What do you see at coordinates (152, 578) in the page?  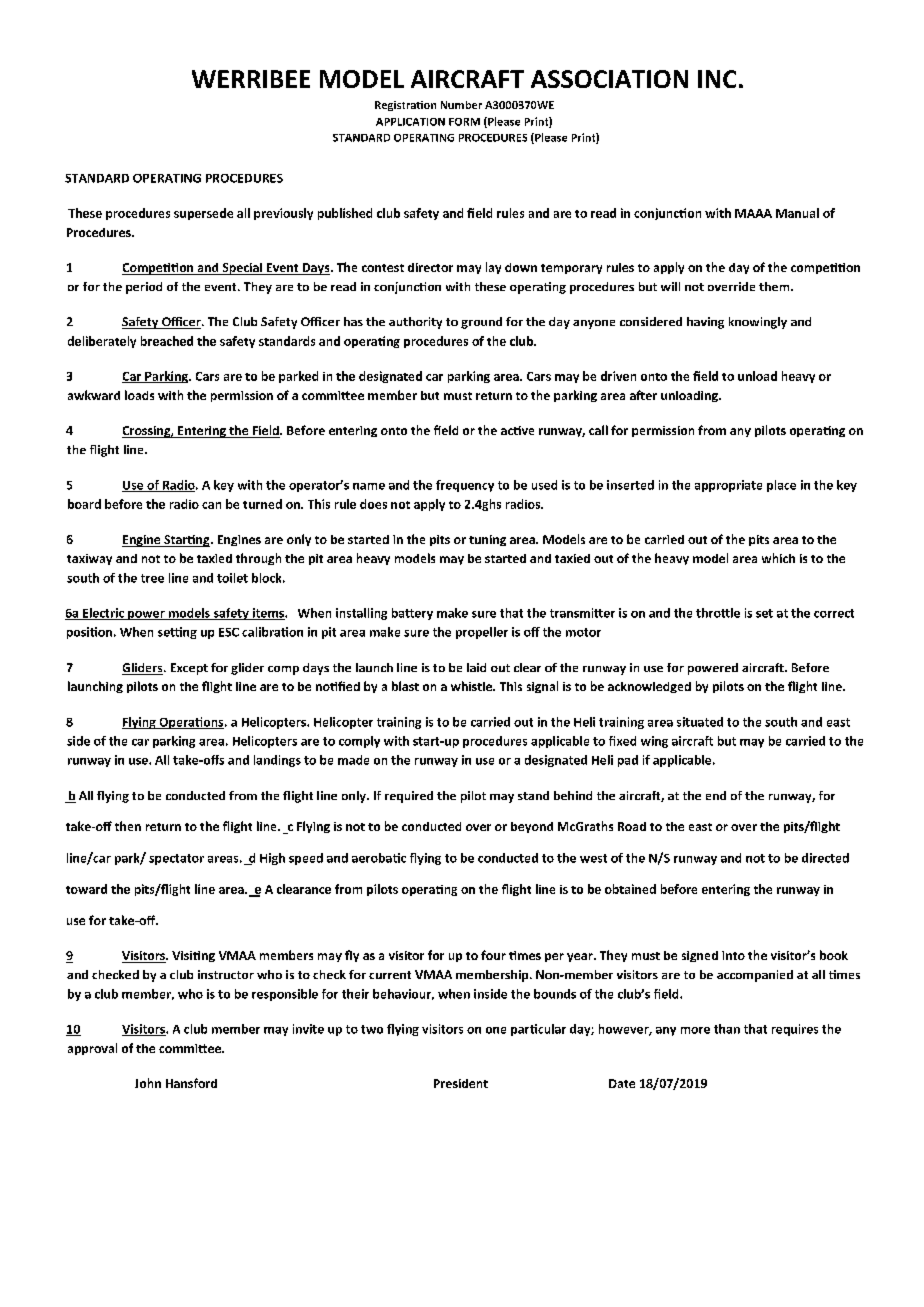 I see `tree` at bounding box center [152, 578].
